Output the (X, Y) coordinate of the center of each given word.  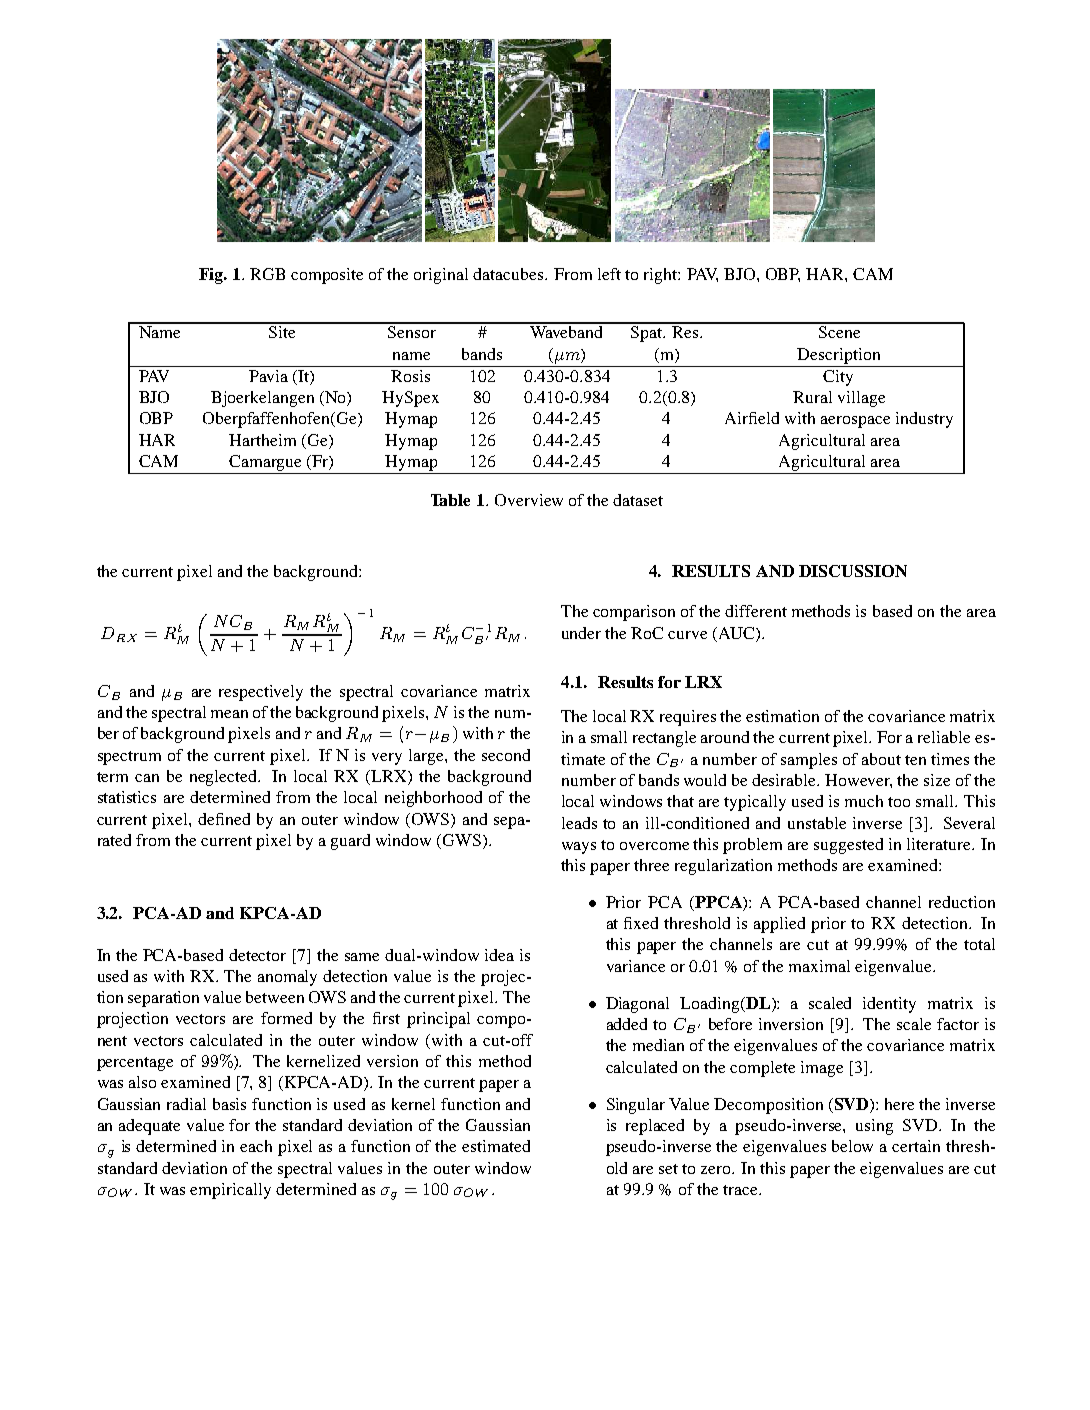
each (256, 1146)
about (881, 759)
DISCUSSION (853, 571)
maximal (819, 966)
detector (257, 955)
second (506, 755)
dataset (638, 500)
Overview (529, 500)
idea (499, 955)
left (609, 274)
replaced (655, 1127)
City (838, 378)
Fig (212, 276)
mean (229, 714)
